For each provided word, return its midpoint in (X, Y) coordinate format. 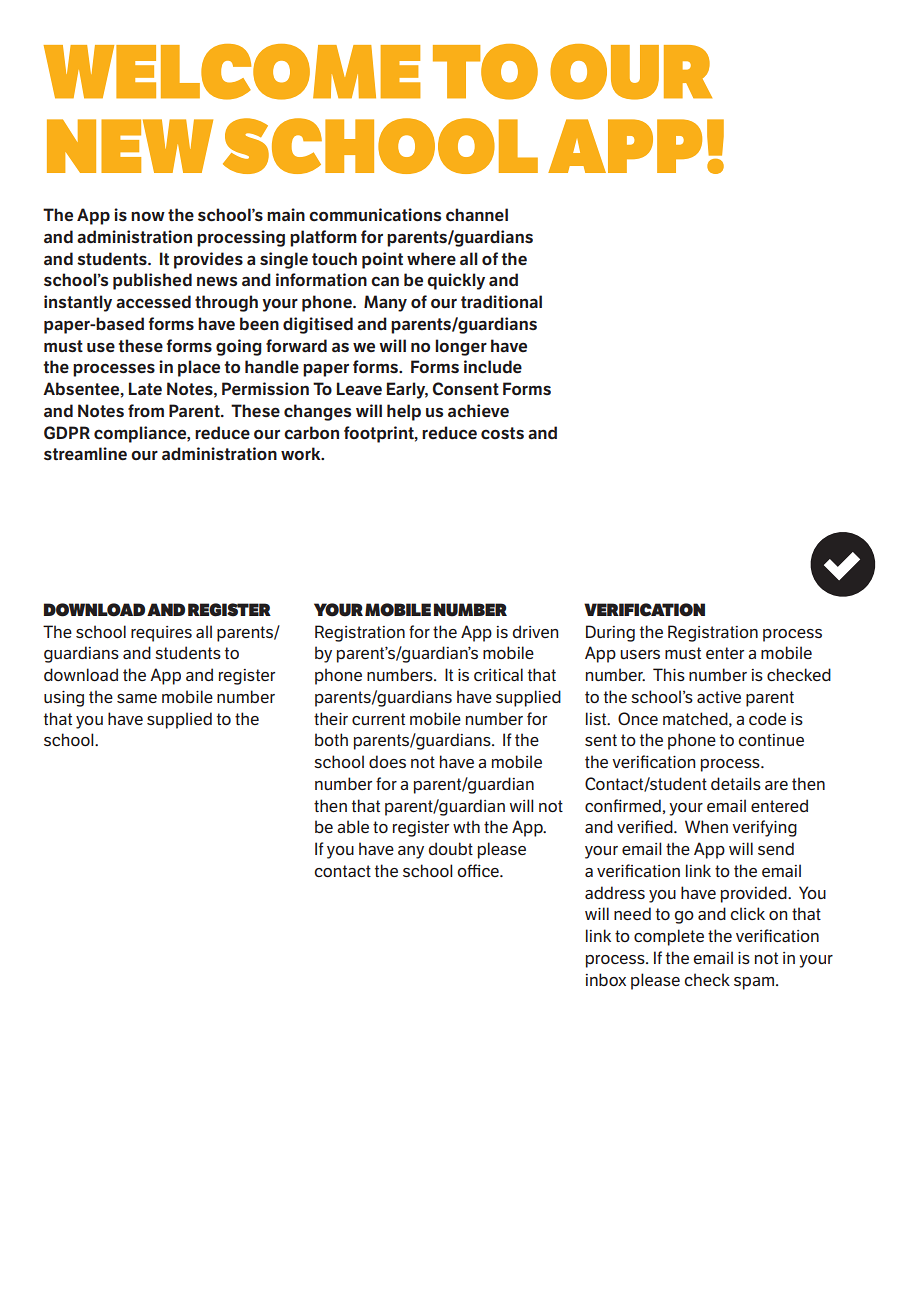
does (387, 761)
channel (477, 215)
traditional (501, 301)
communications (375, 214)
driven (535, 631)
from (146, 410)
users (640, 654)
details (736, 783)
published (152, 281)
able (353, 826)
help (404, 412)
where (431, 258)
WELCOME (232, 72)
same (137, 698)
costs (502, 433)
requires (161, 634)
